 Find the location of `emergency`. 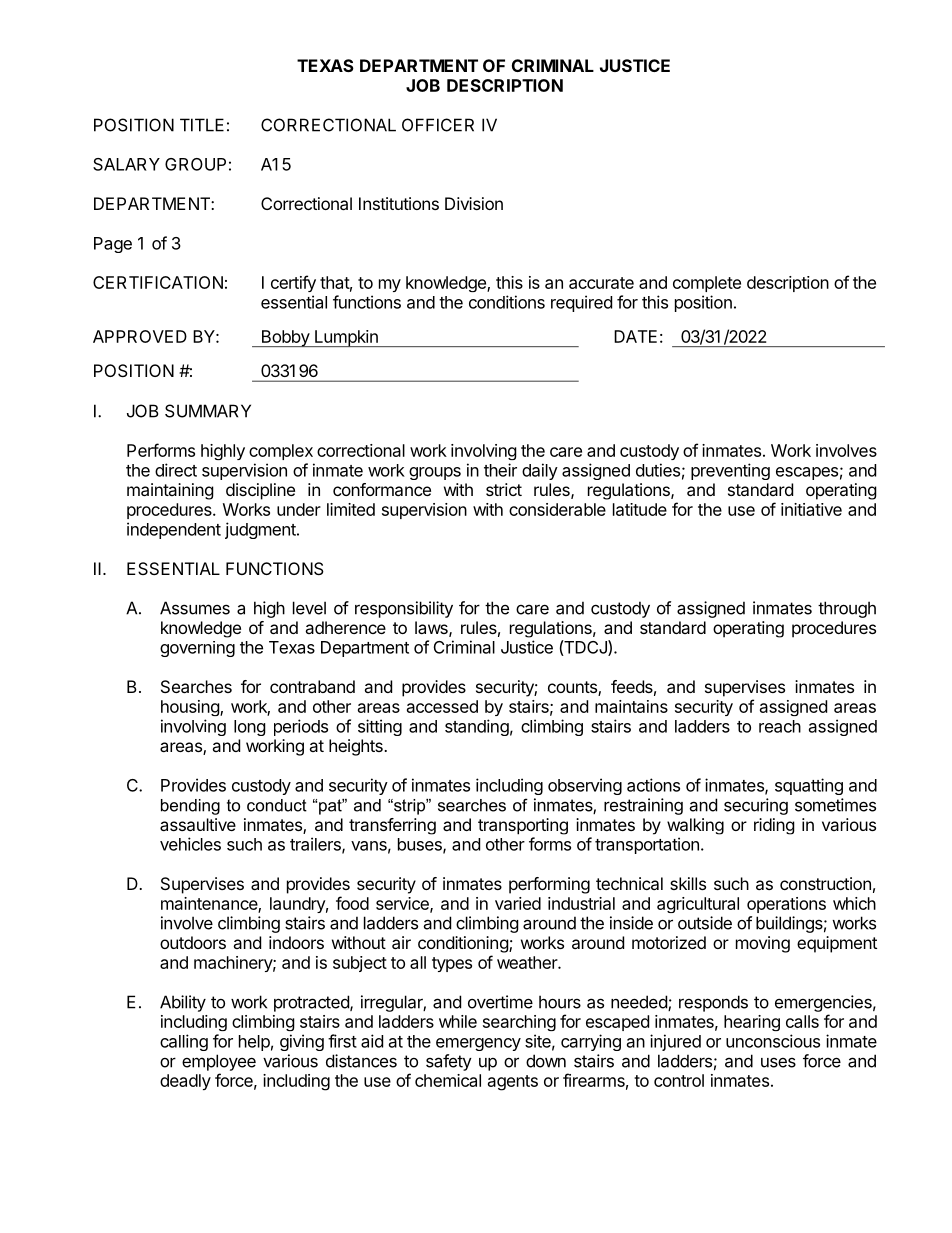

emergency is located at coordinates (478, 1044).
